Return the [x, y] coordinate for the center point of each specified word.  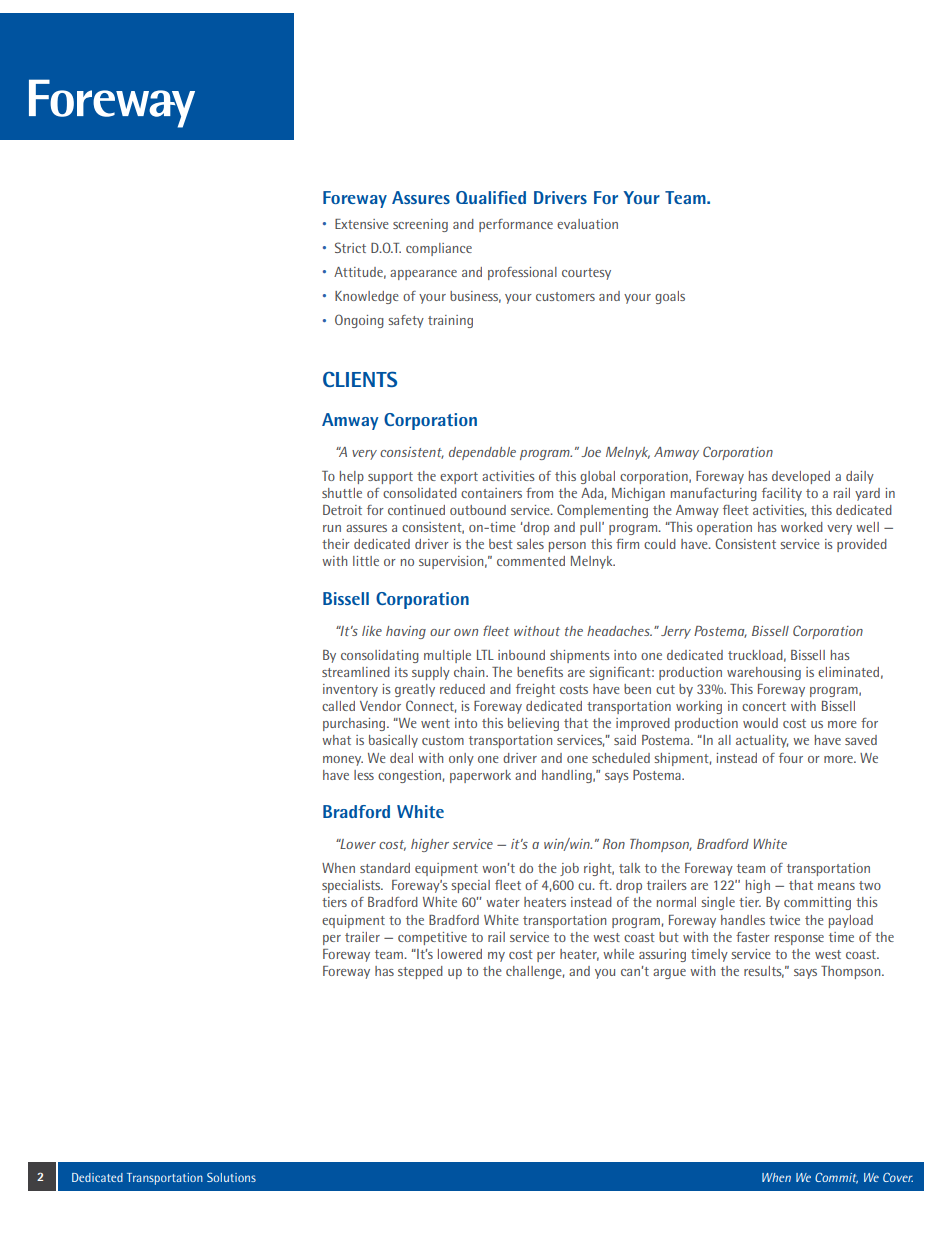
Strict [350, 247]
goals [670, 297]
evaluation [587, 224]
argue [669, 974]
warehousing [764, 673]
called [338, 706]
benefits [540, 672]
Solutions [231, 1177]
